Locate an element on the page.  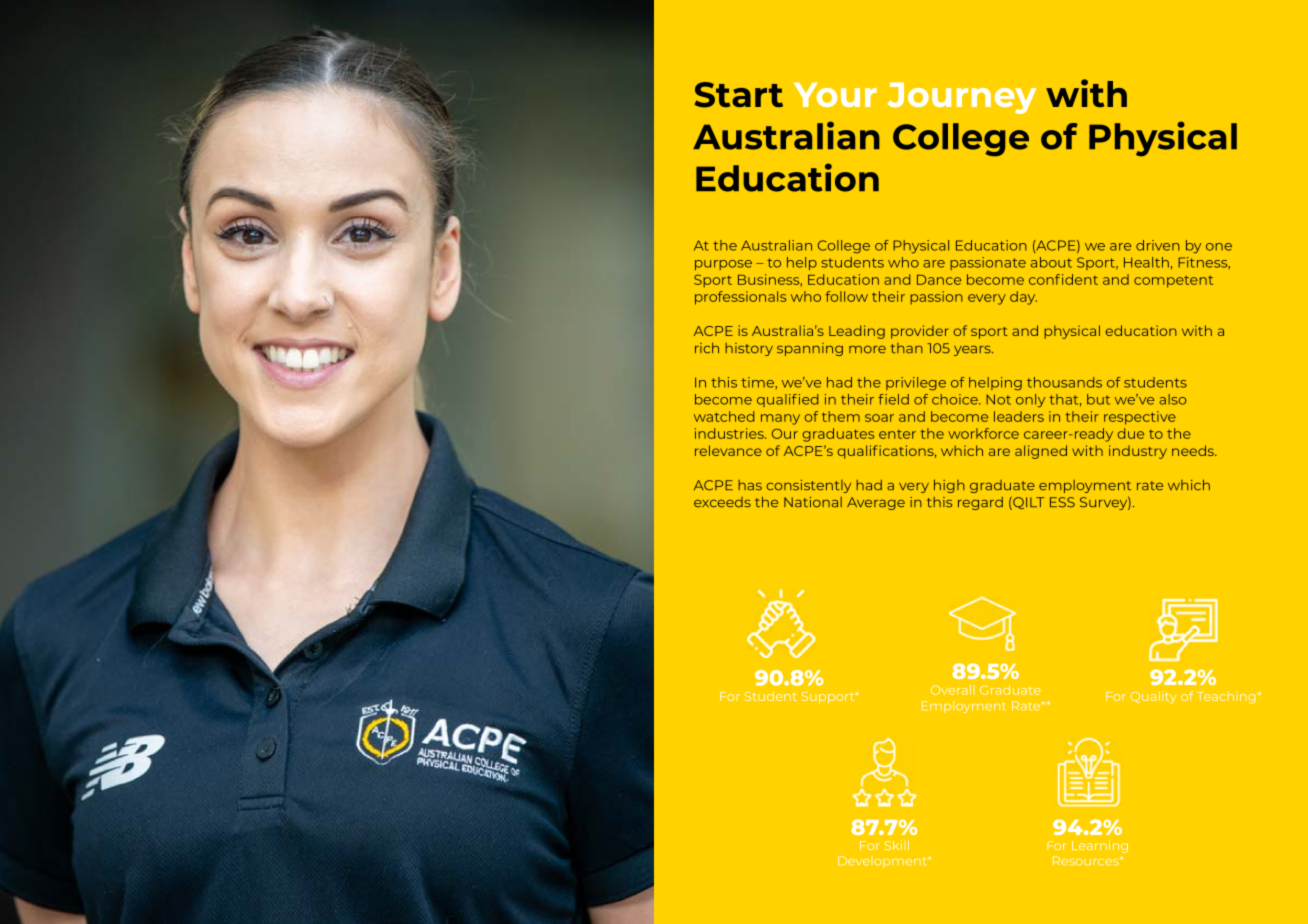
Quality is located at coordinates (1153, 697).
